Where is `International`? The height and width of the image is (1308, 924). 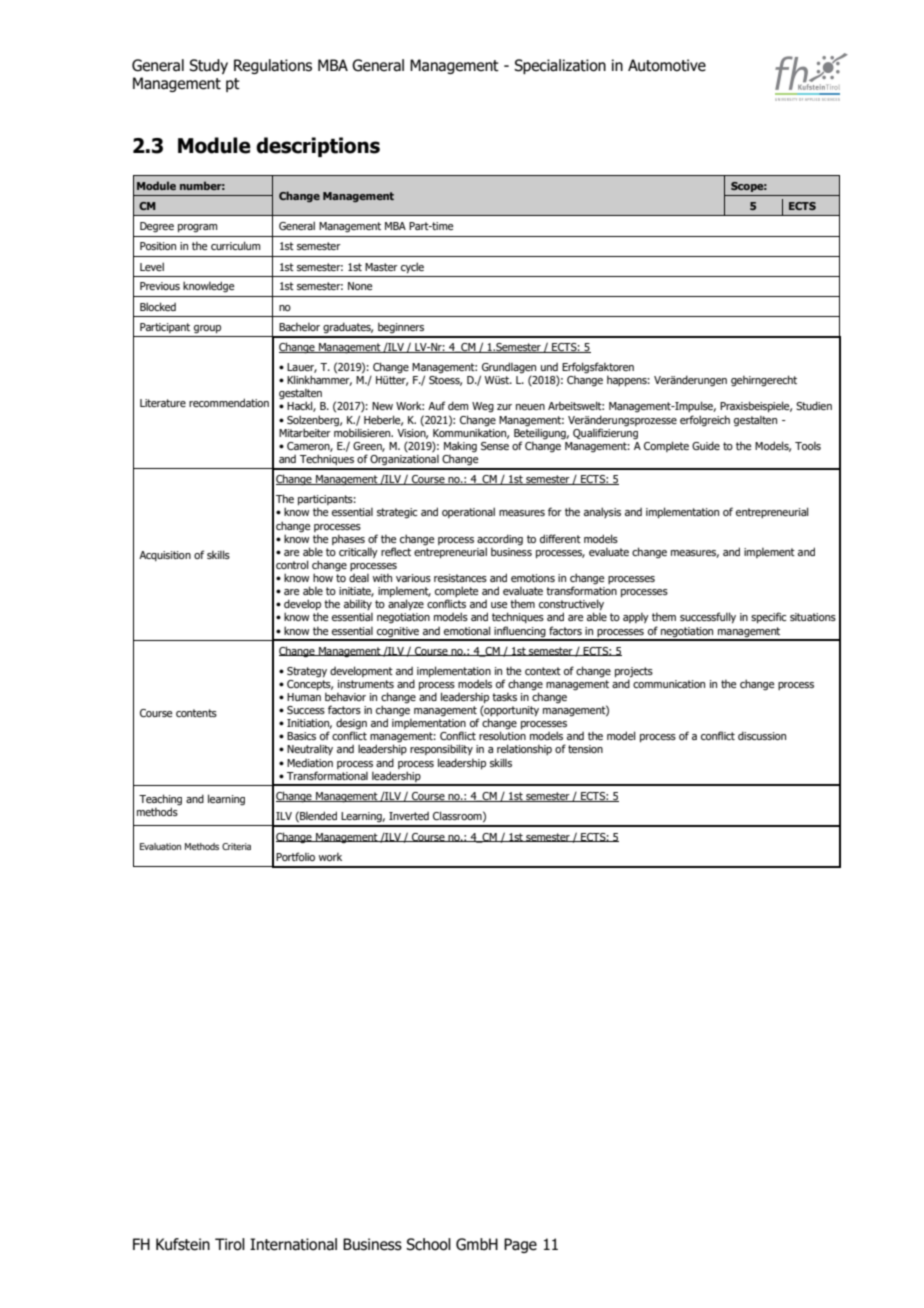 International is located at coordinates (293, 1244).
